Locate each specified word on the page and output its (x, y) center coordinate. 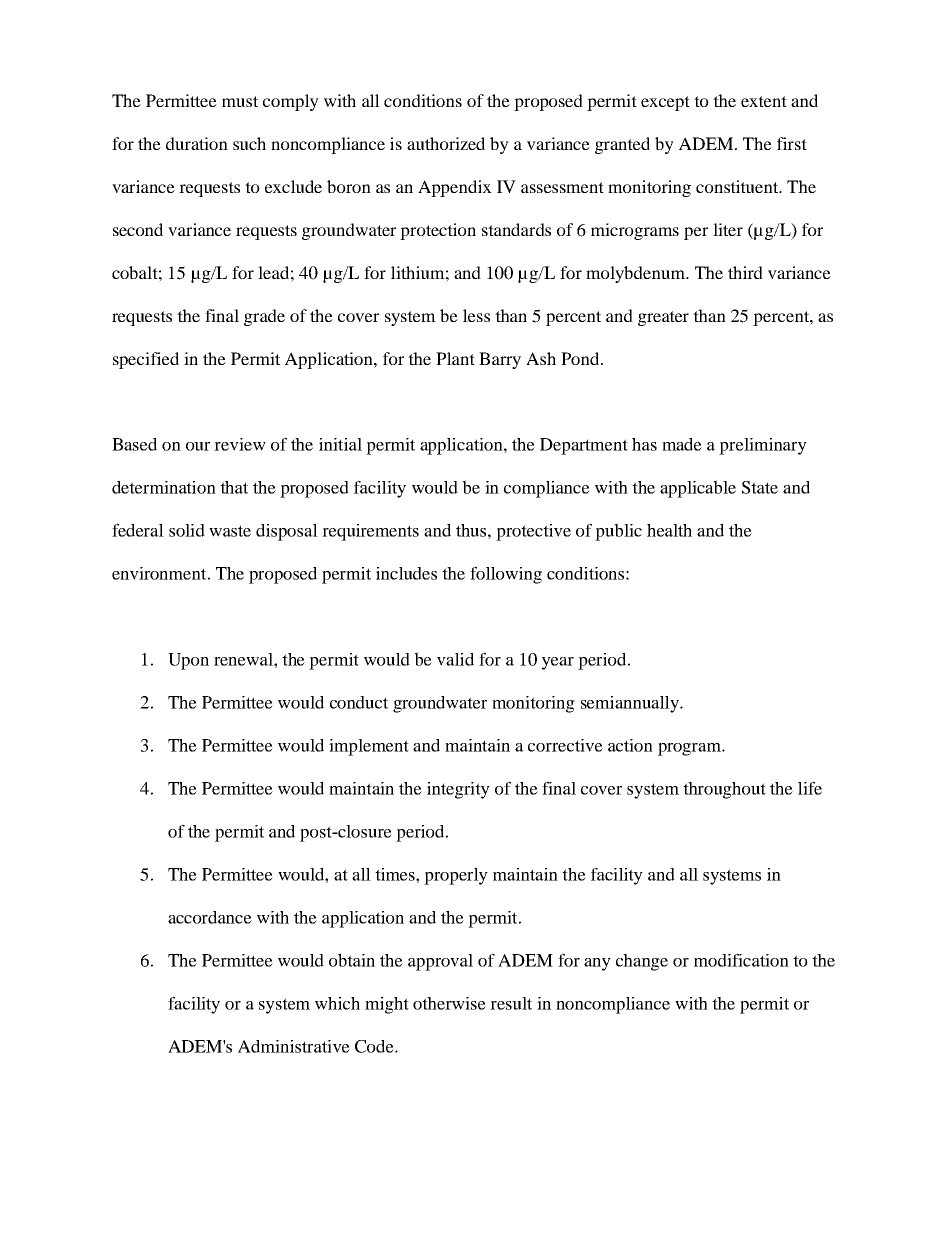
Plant (455, 358)
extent (764, 101)
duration (197, 143)
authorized (446, 143)
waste (230, 531)
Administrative (294, 1046)
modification (741, 960)
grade (264, 317)
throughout (724, 790)
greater (663, 318)
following (506, 575)
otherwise (449, 1003)
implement (369, 747)
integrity (458, 790)
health (669, 530)
